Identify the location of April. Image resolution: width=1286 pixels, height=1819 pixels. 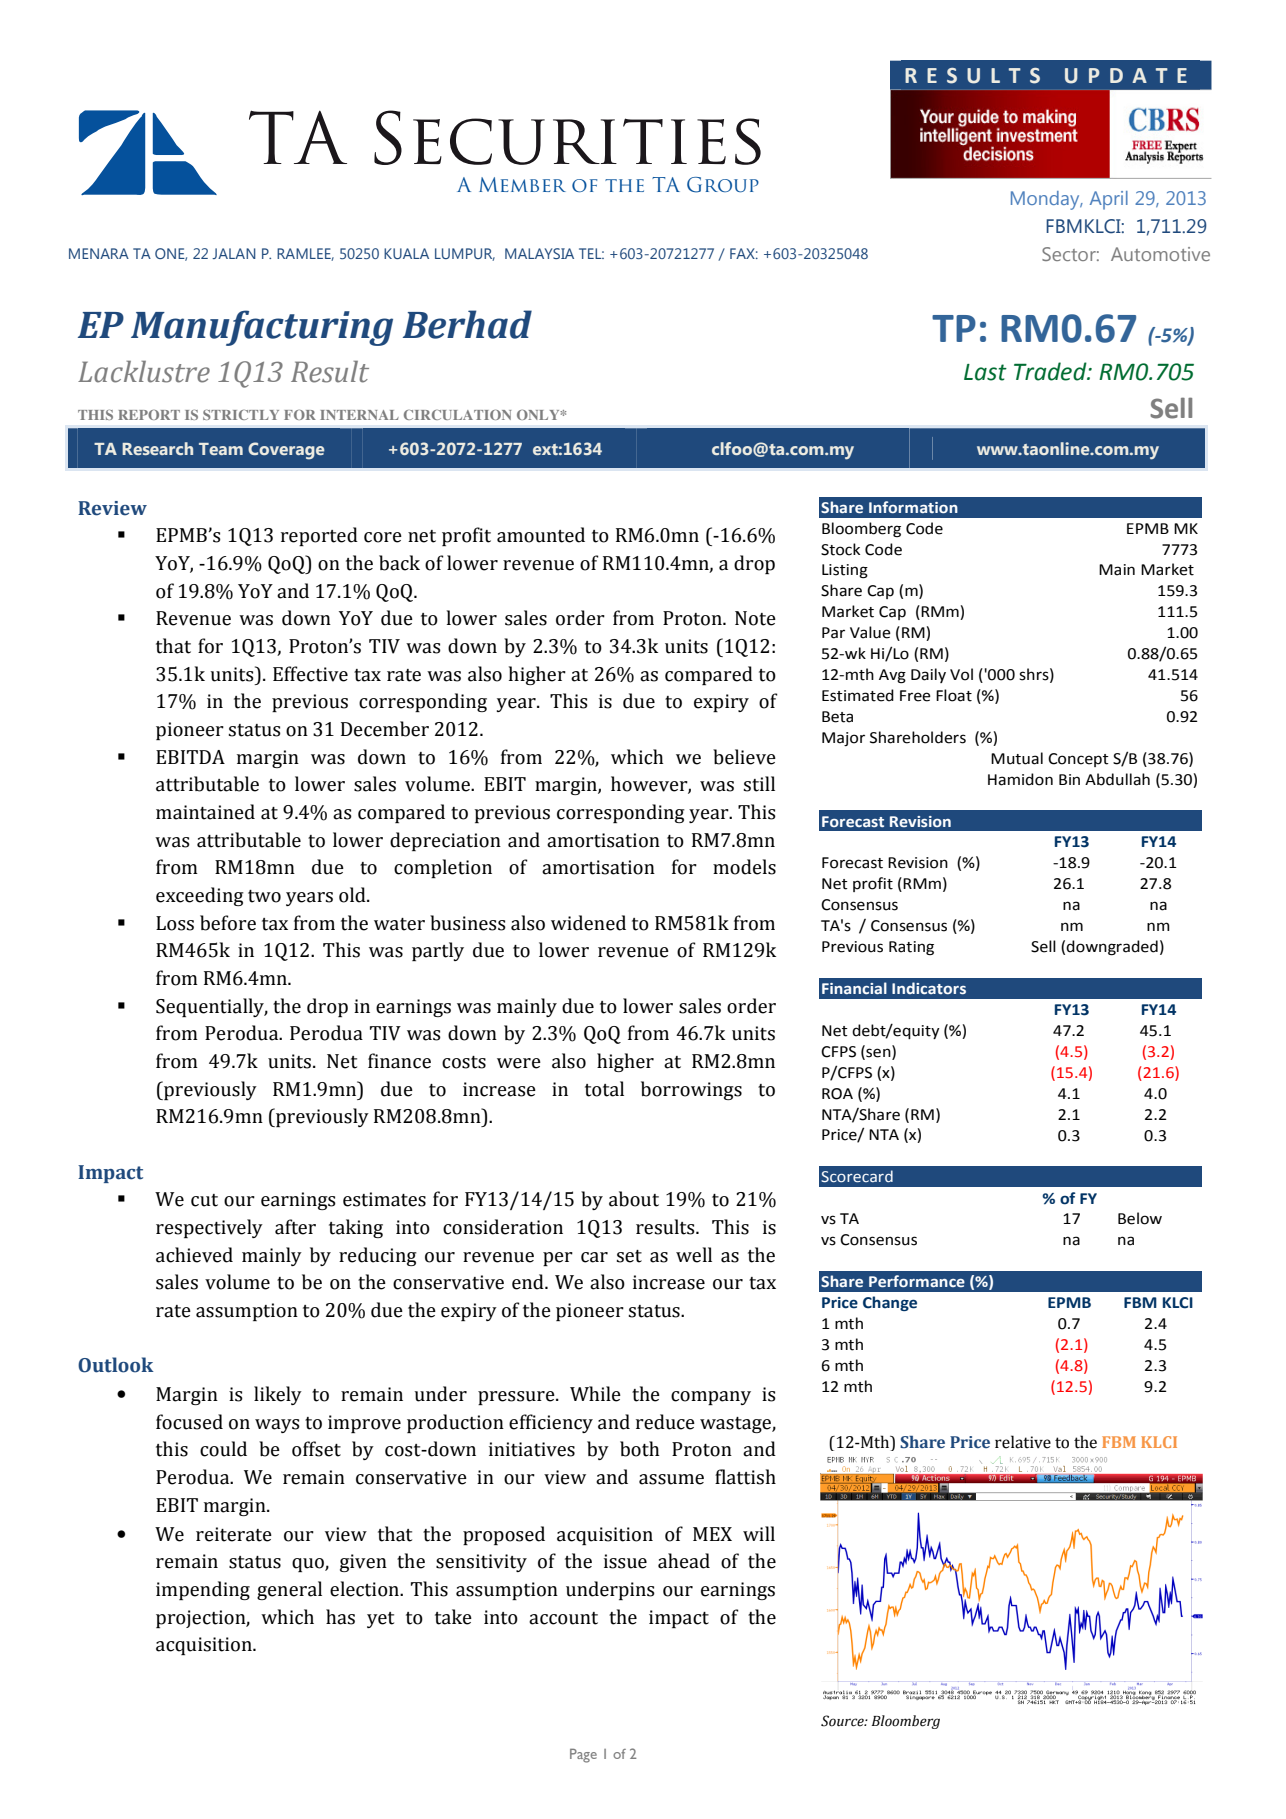
(1109, 200).
